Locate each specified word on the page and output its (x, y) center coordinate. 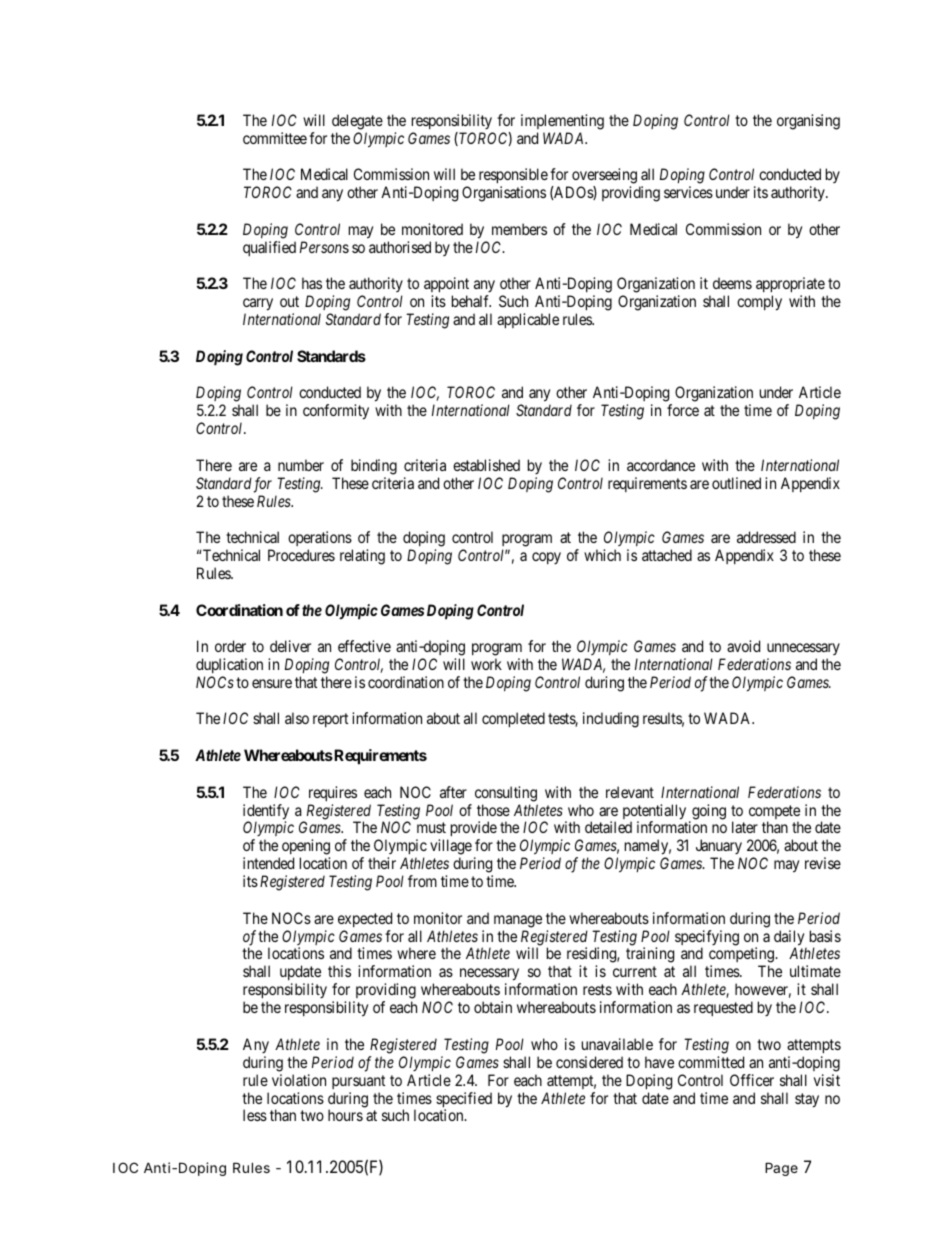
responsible (513, 177)
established (486, 465)
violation (299, 1080)
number (301, 465)
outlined (736, 483)
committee (275, 138)
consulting (506, 794)
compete (774, 813)
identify (266, 813)
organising (808, 122)
